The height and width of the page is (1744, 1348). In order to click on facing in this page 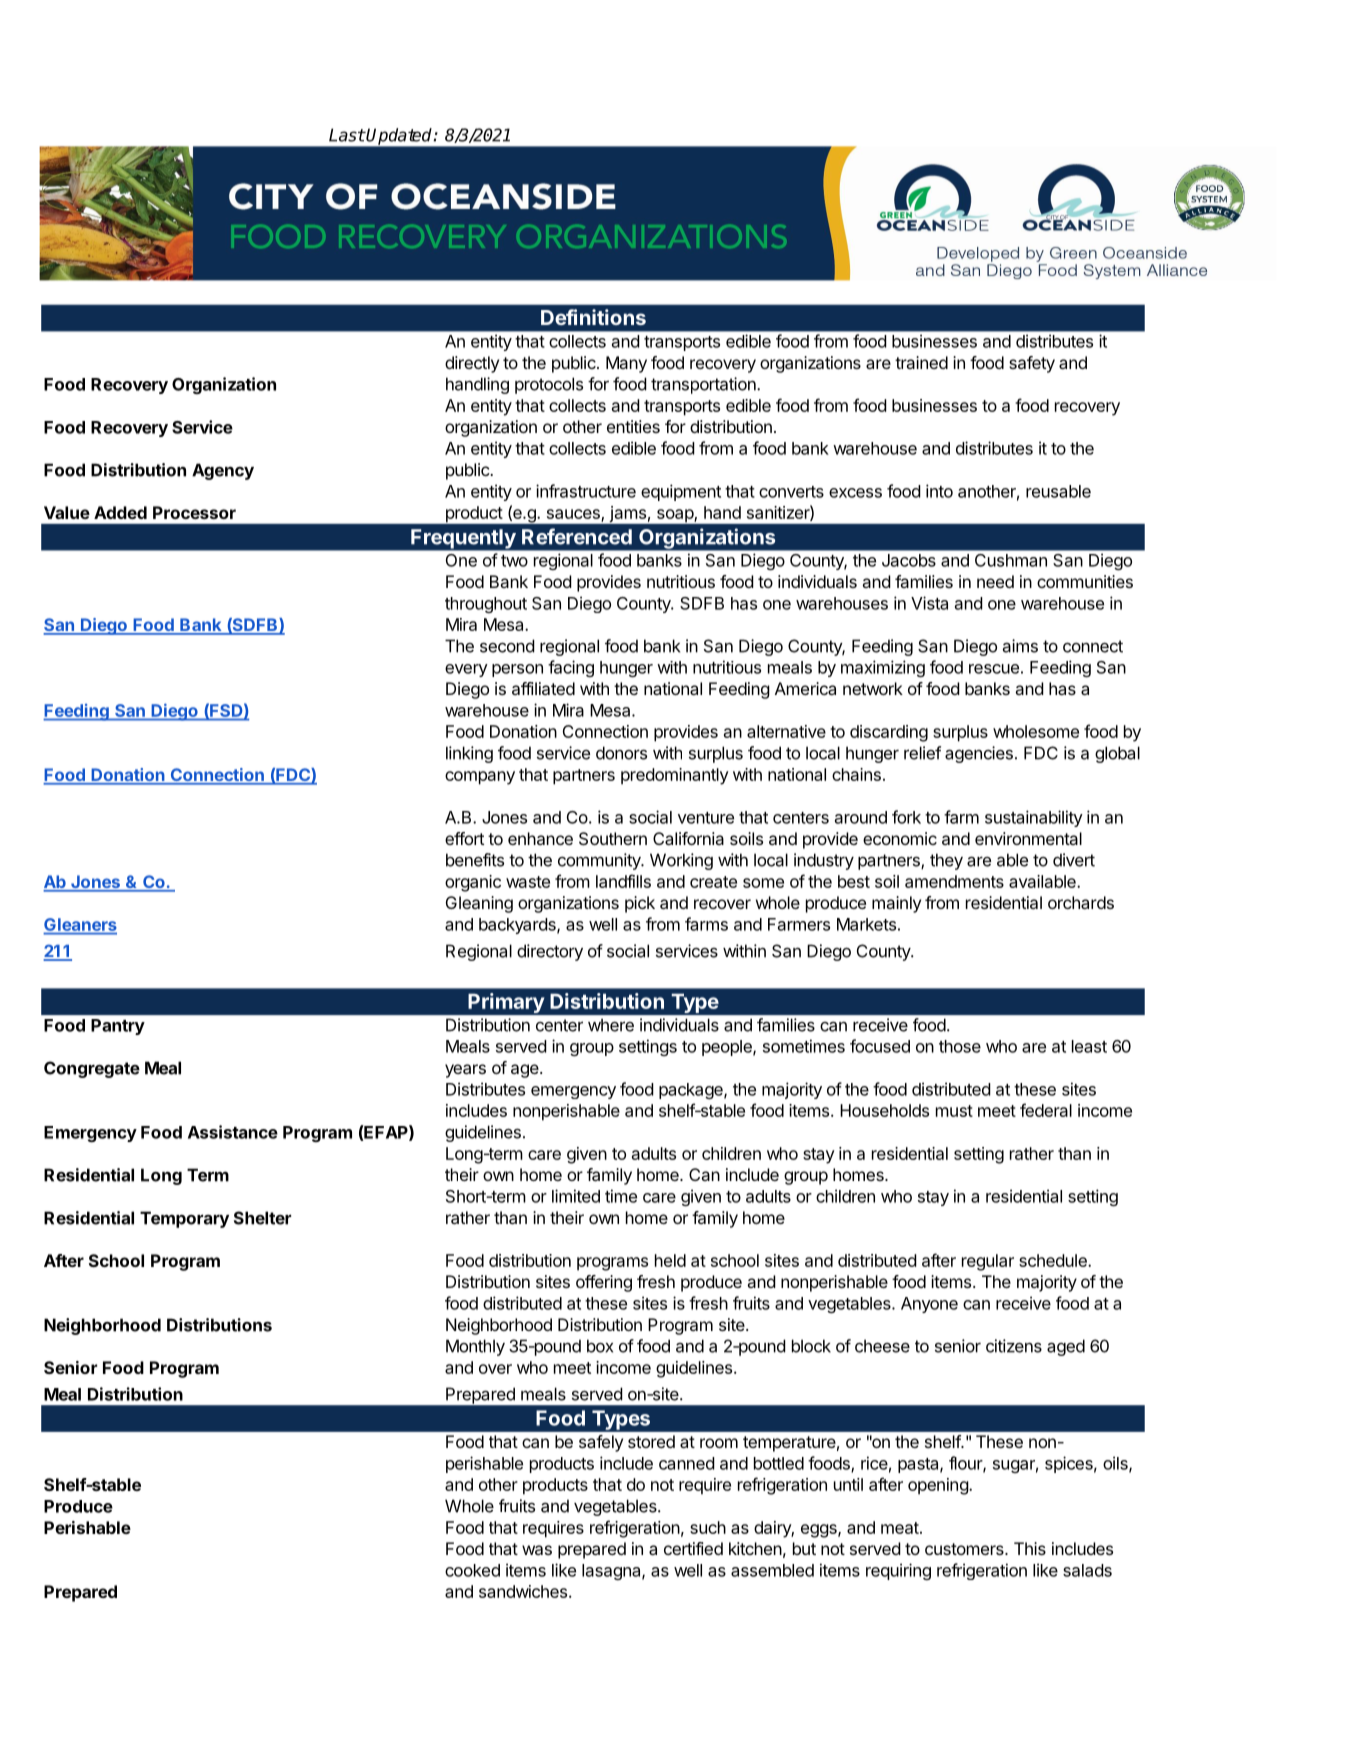, I will do `click(571, 668)`.
